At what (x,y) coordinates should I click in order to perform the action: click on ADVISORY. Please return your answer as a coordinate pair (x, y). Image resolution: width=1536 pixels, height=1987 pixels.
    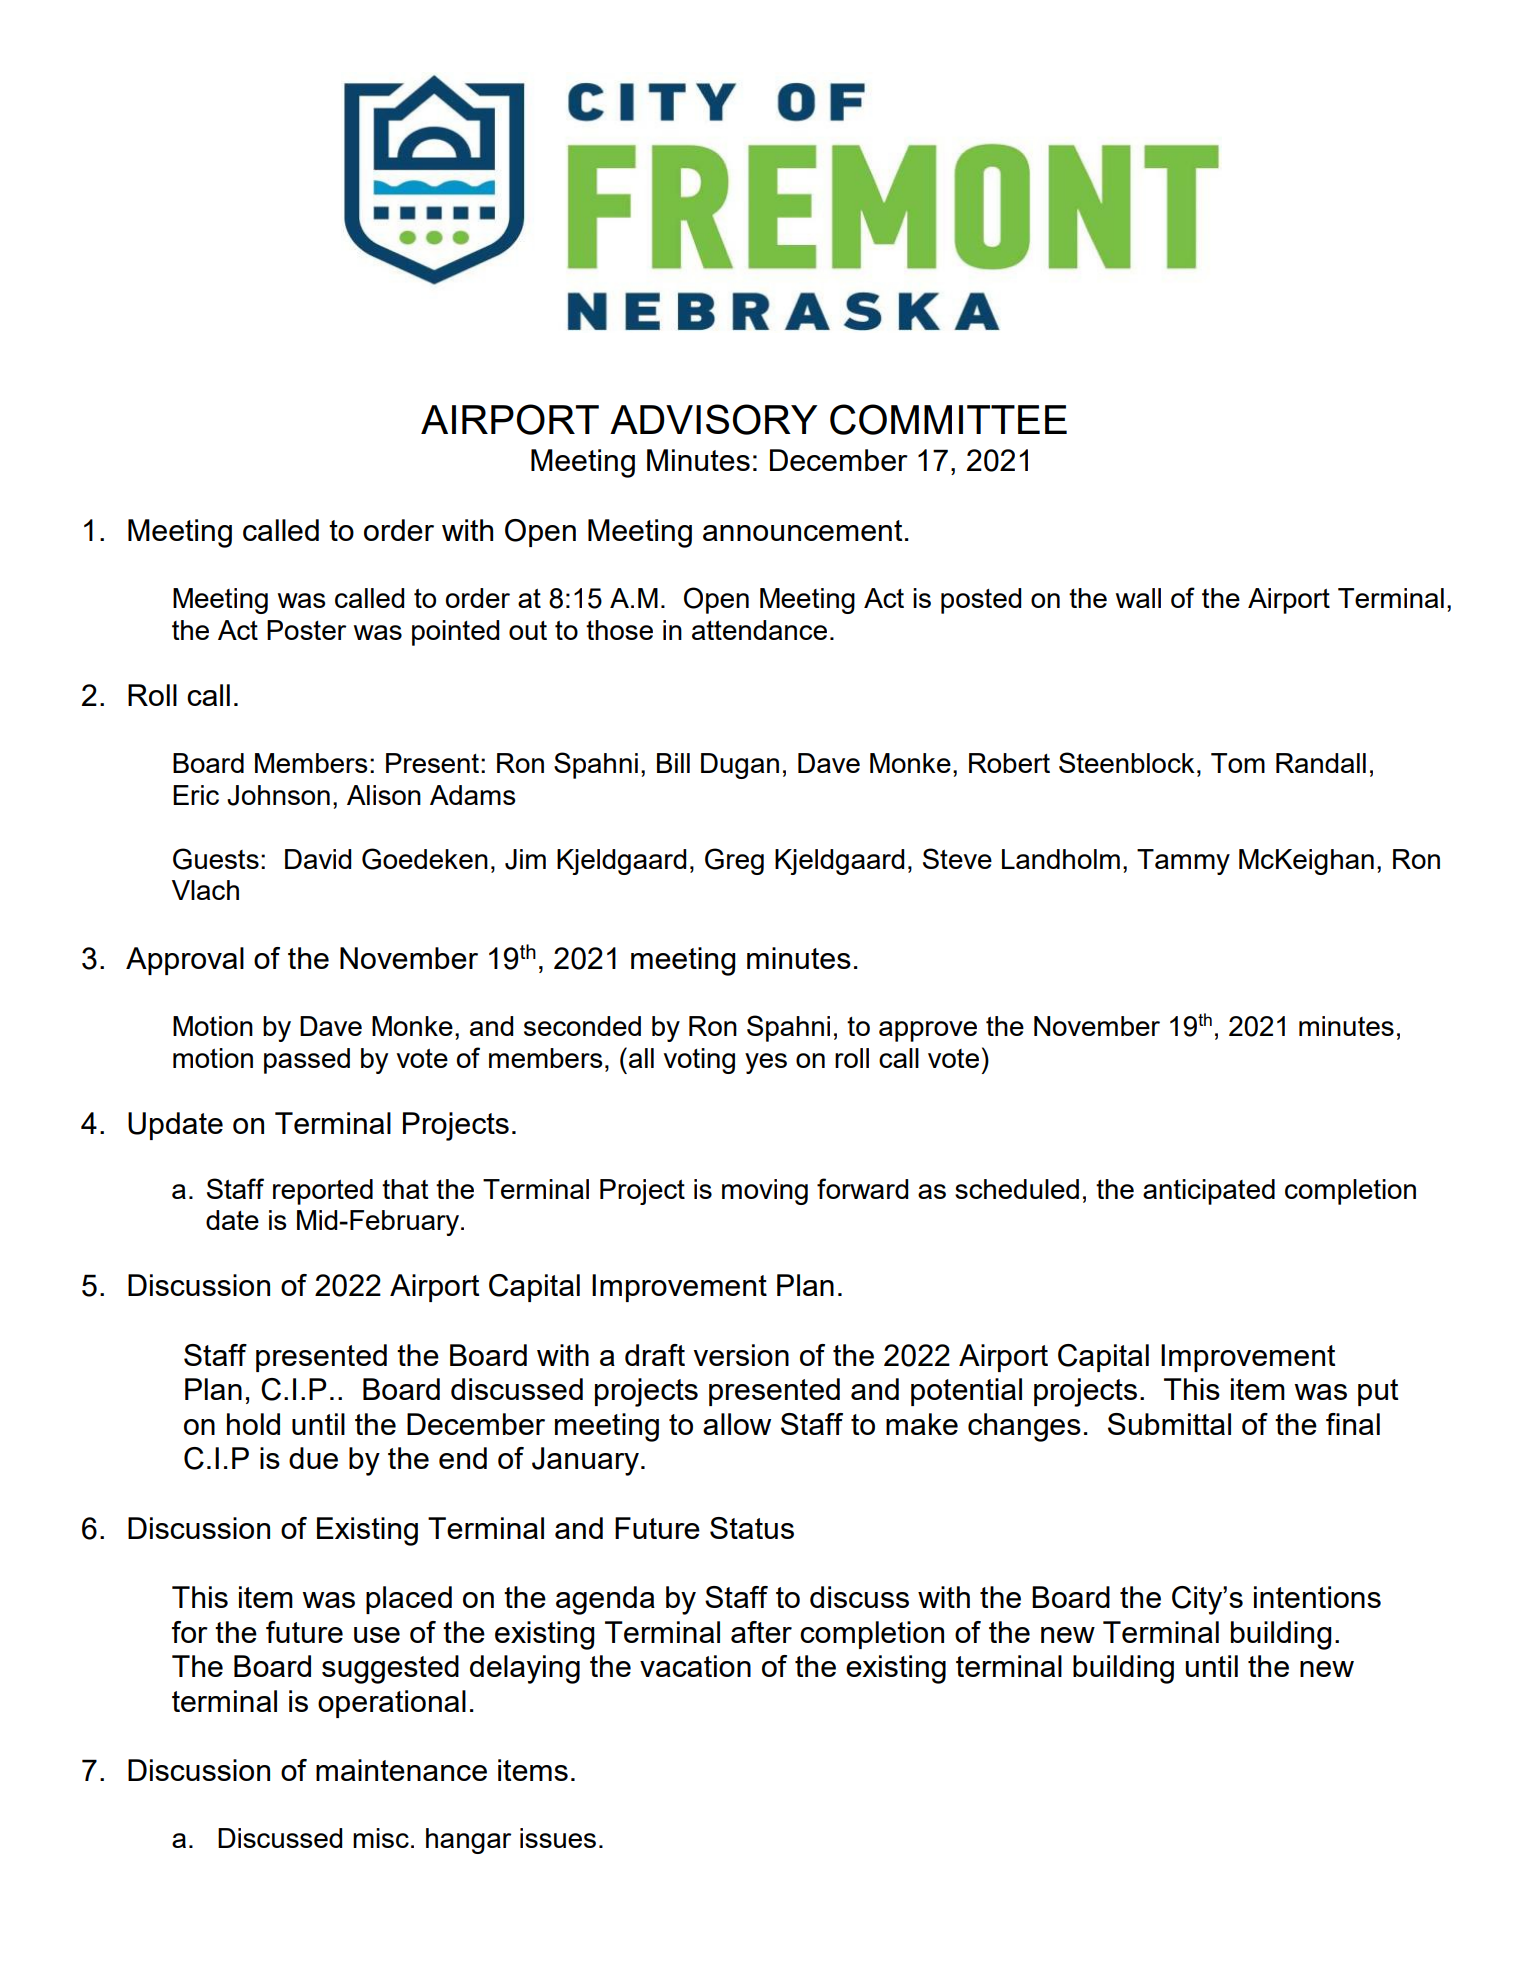
    Looking at the image, I should click on (714, 419).
